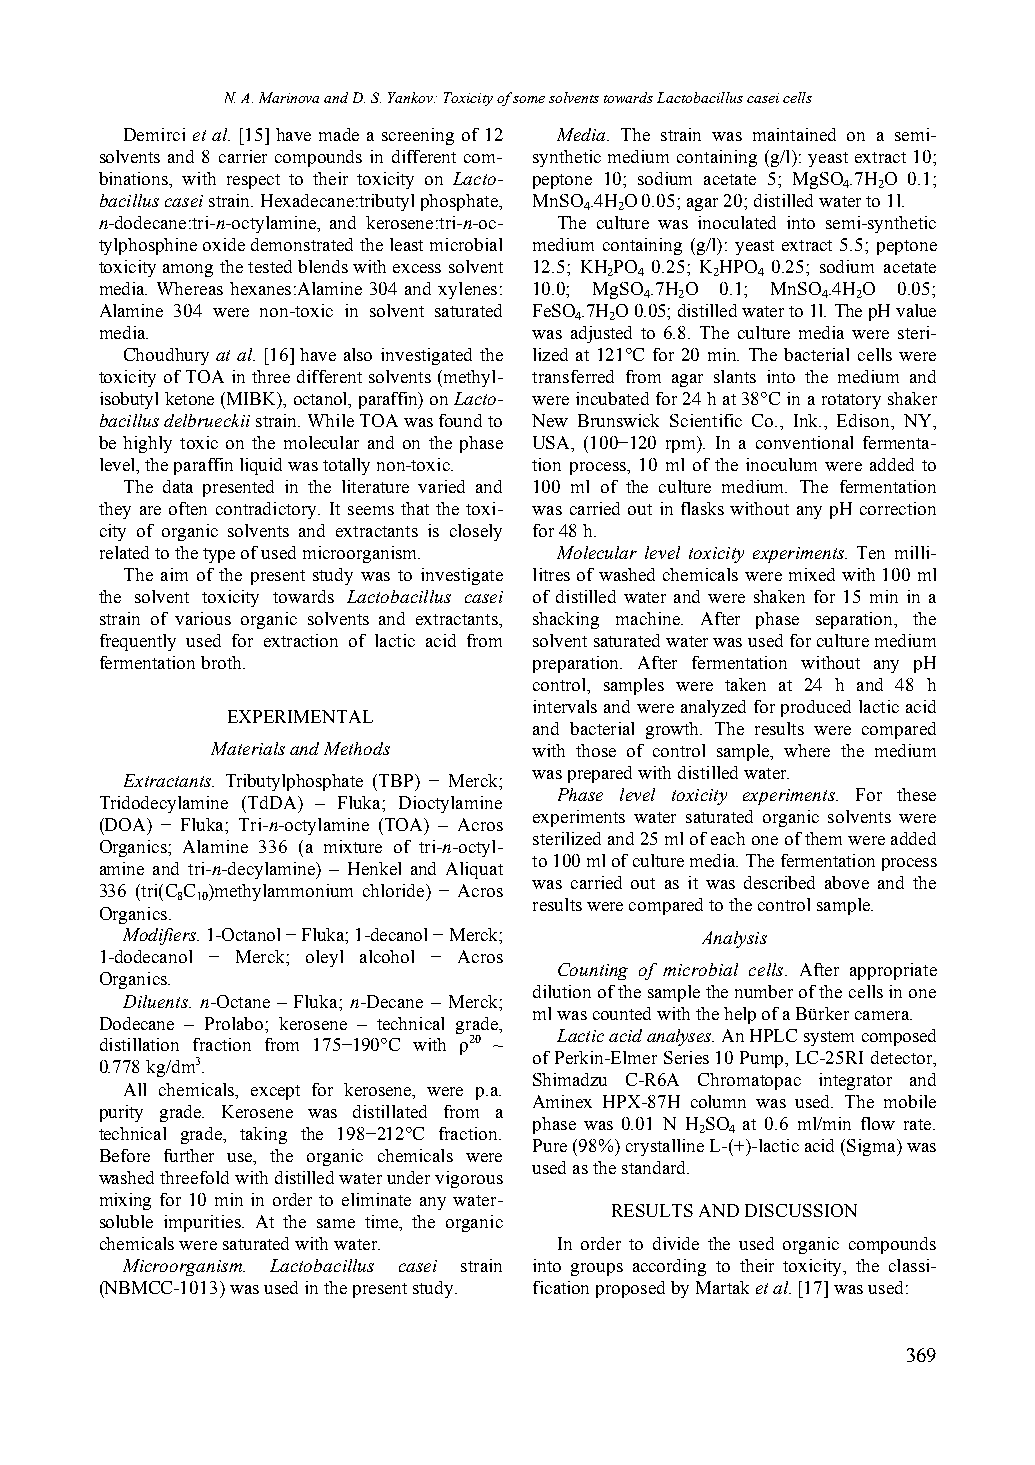 The image size is (1035, 1465). Describe the element at coordinates (125, 1201) in the screenshot. I see `mixing` at that location.
